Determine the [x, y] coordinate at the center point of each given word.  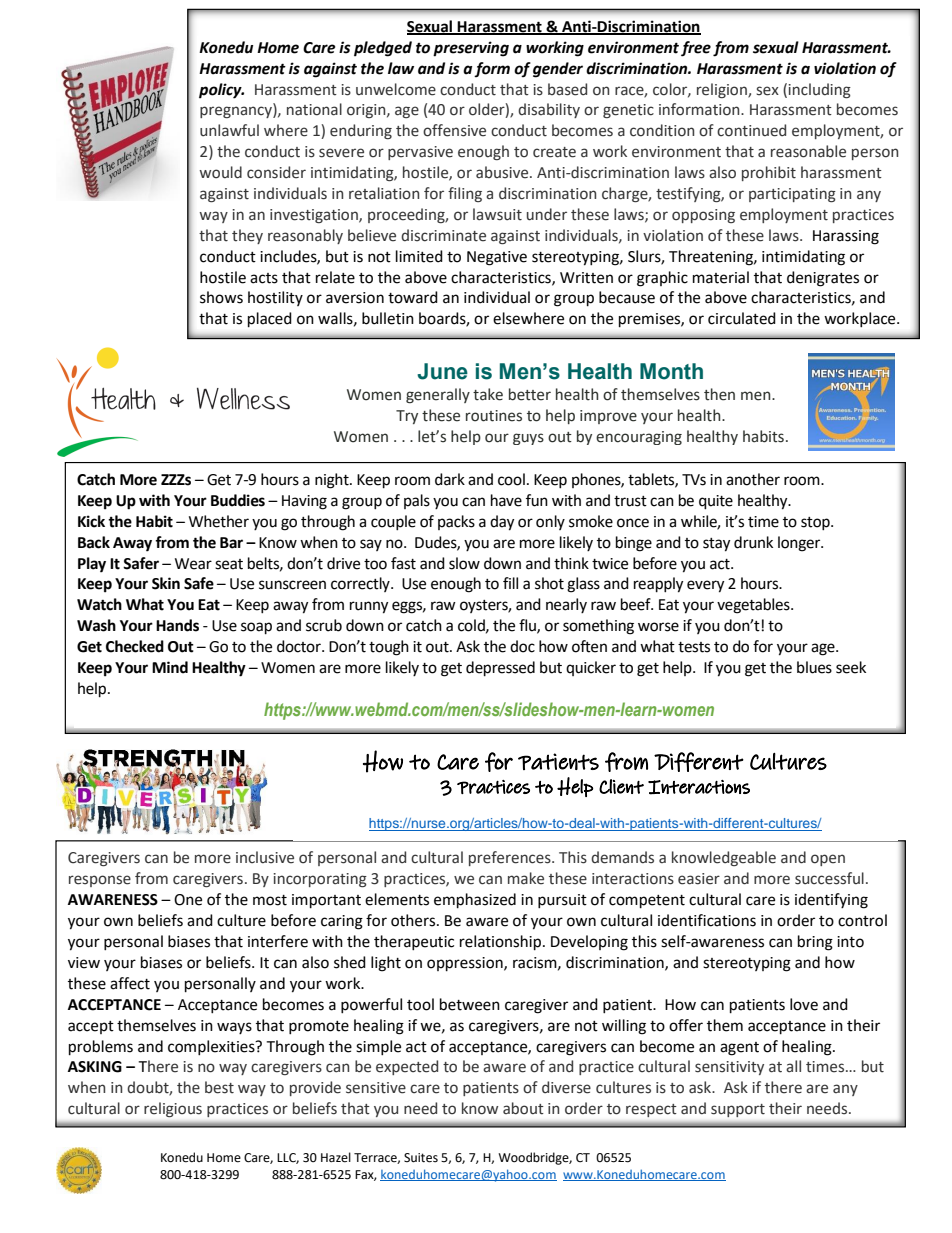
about [523, 1108]
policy [221, 91]
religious [173, 1109]
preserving [471, 49]
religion [723, 90]
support [738, 1110]
